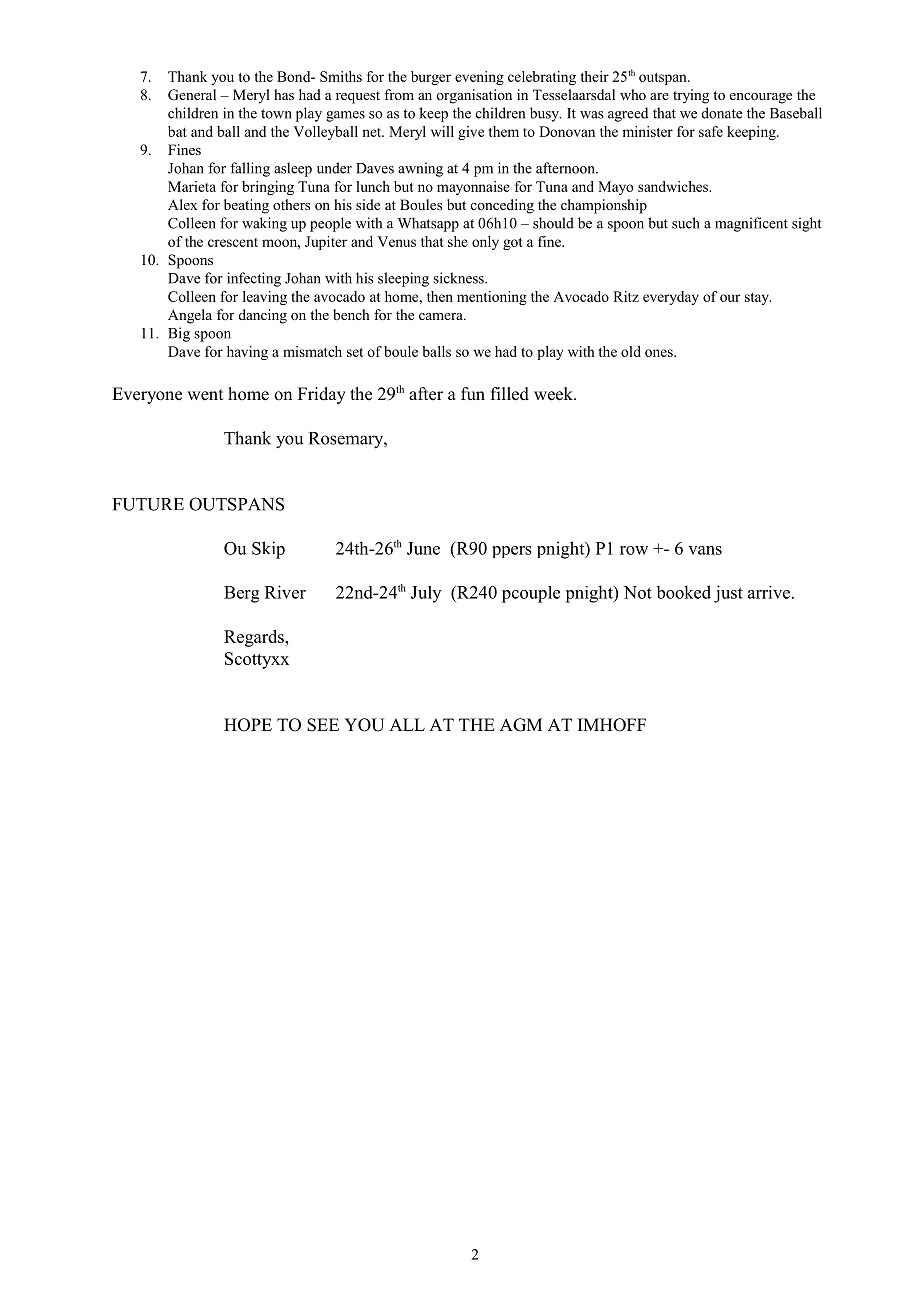 The width and height of the page is (924, 1308). I want to click on General, so click(192, 95).
